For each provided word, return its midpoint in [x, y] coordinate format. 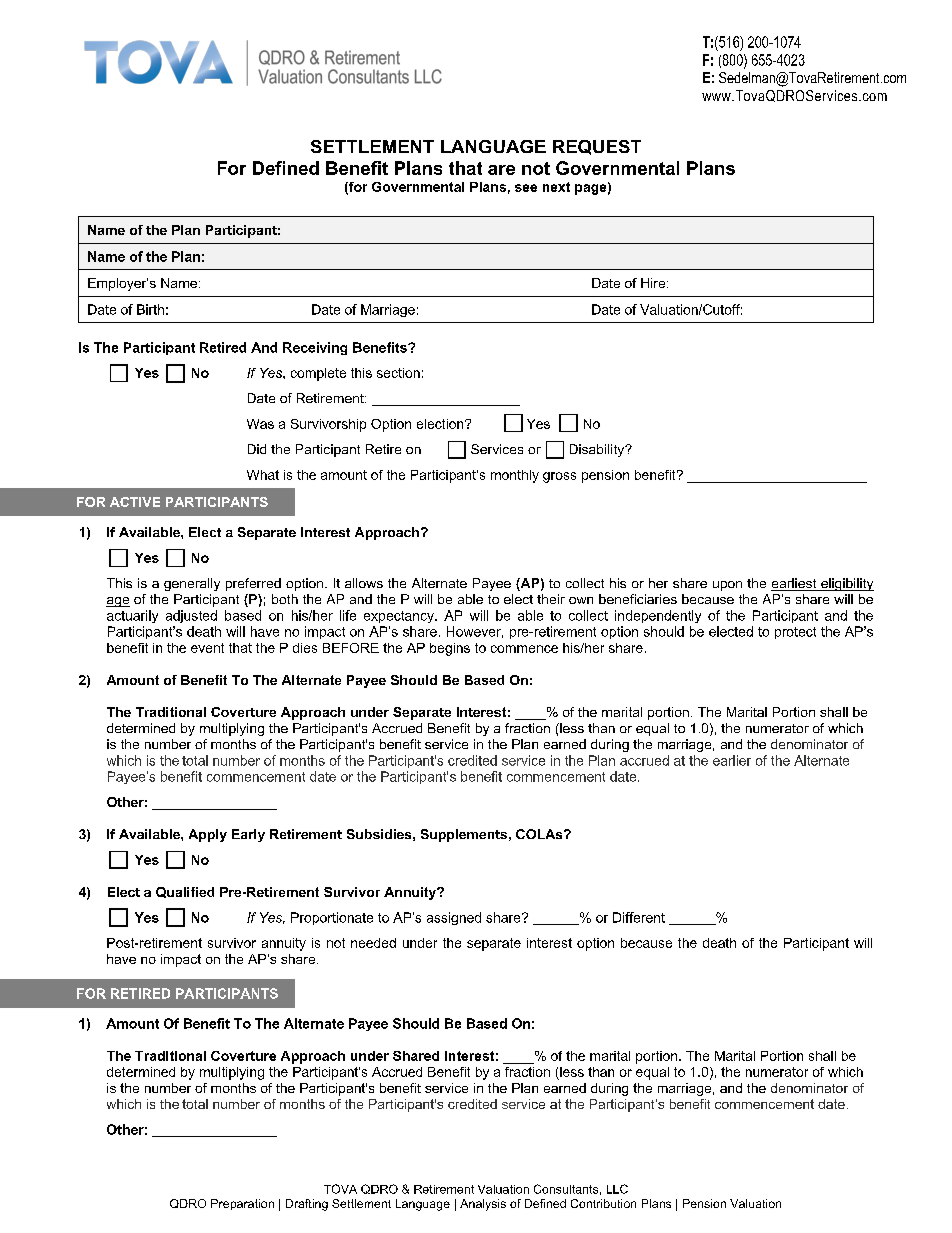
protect [795, 633]
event [207, 648]
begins [450, 649]
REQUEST [597, 147]
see [526, 188]
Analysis [483, 1205]
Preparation [242, 1204]
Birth [150, 309]
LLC [617, 1189]
